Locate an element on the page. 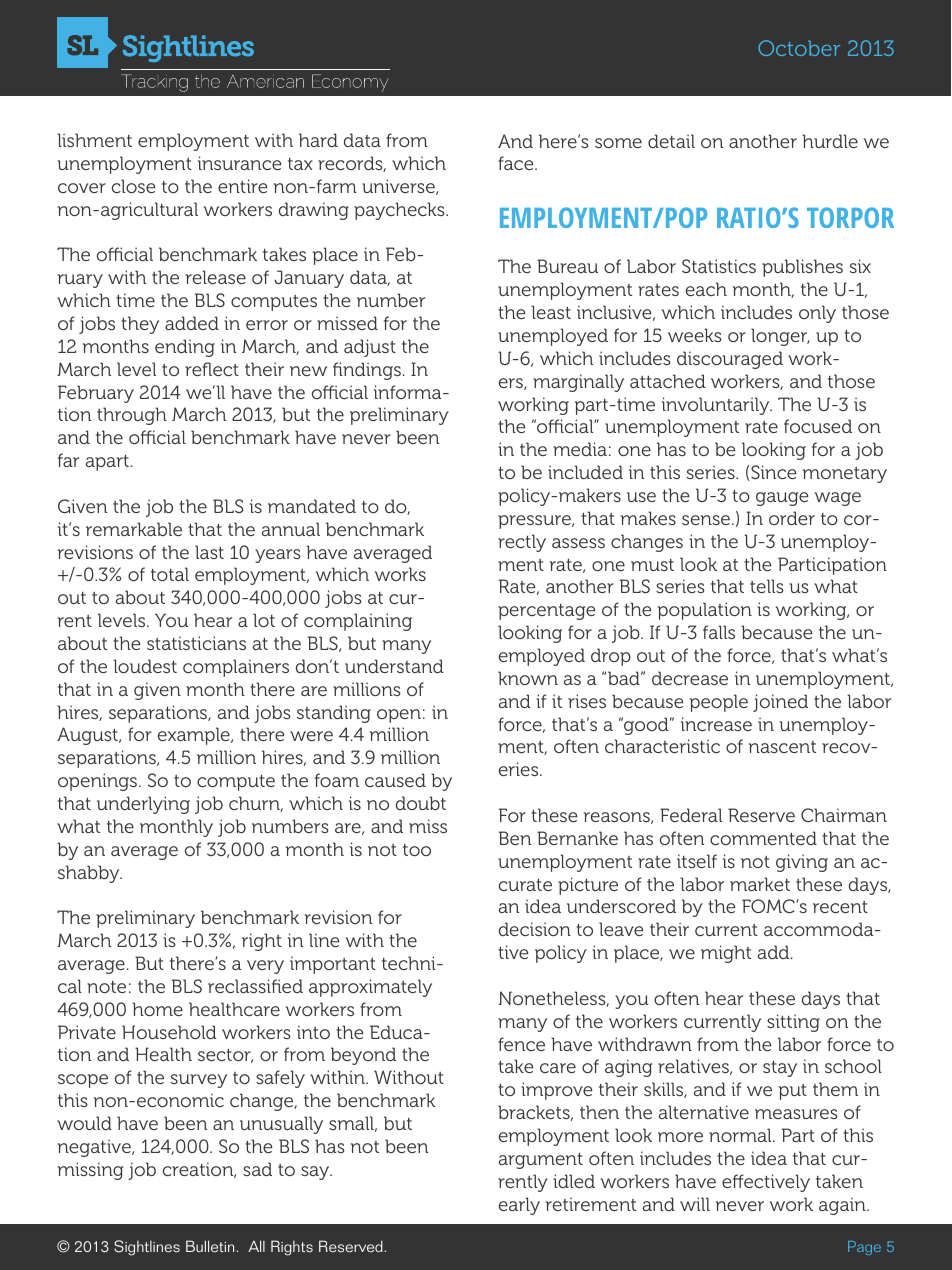  insurance is located at coordinates (239, 163).
